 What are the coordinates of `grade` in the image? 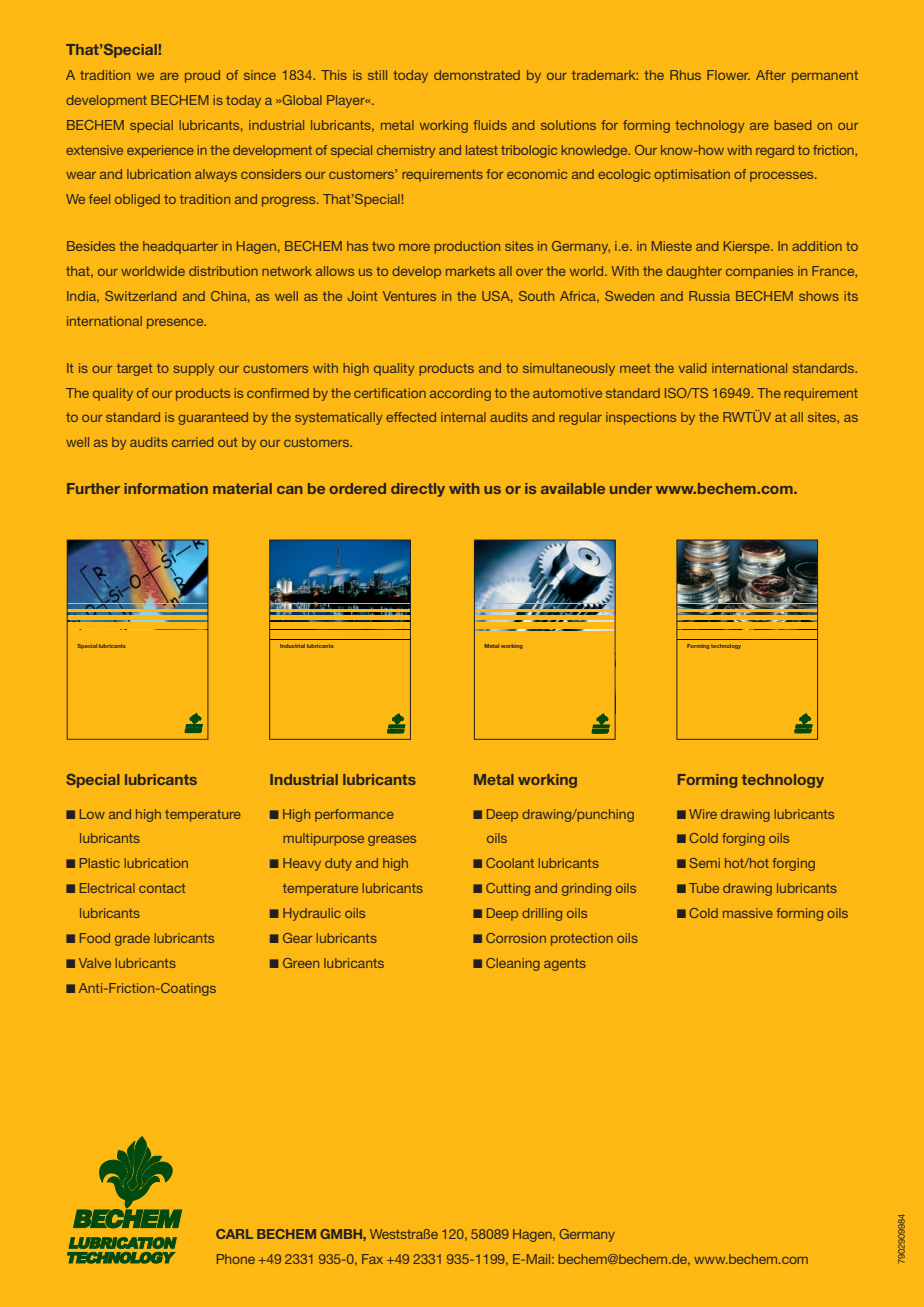 It's located at (132, 939).
